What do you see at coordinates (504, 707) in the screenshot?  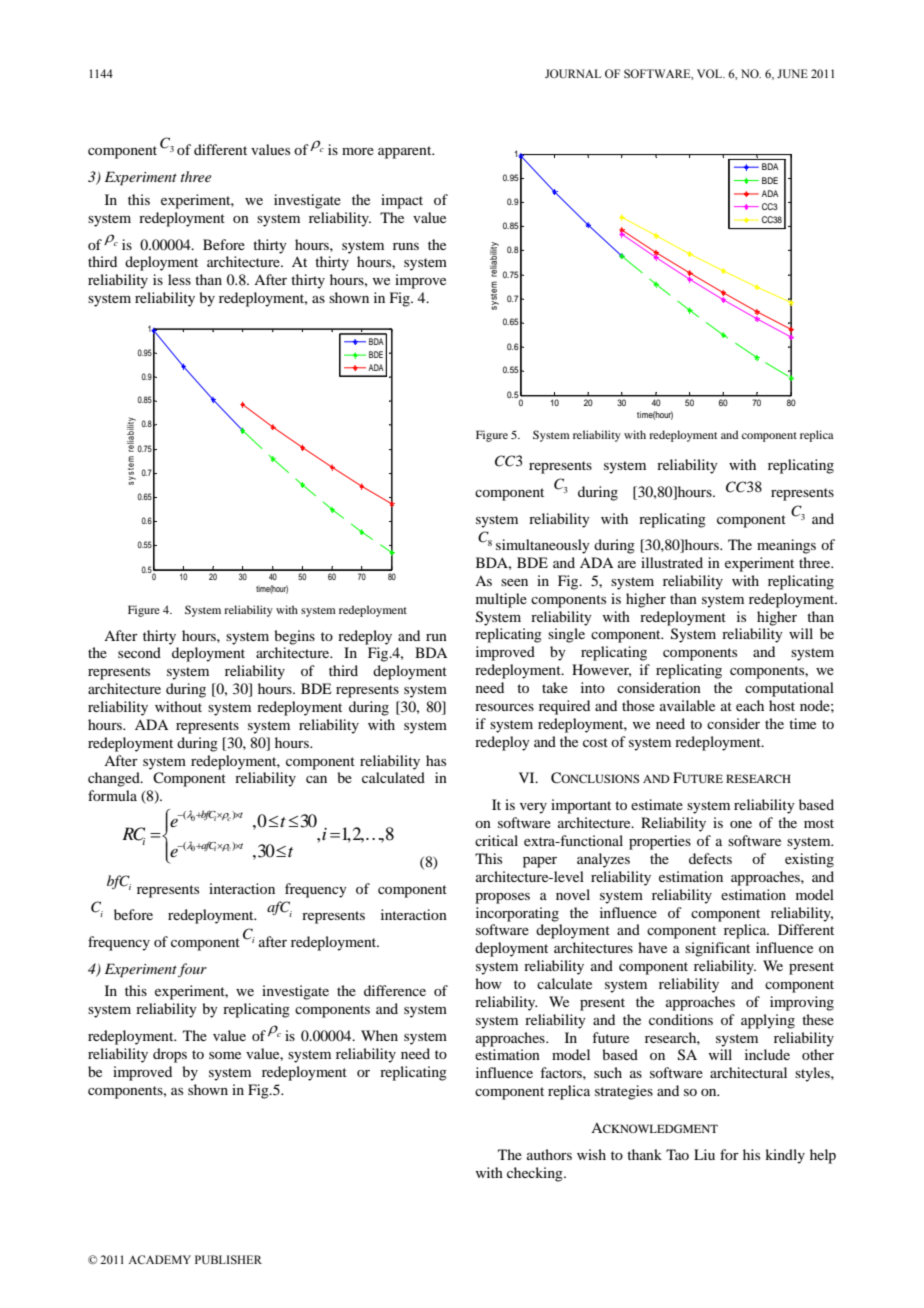 I see `resources` at bounding box center [504, 707].
